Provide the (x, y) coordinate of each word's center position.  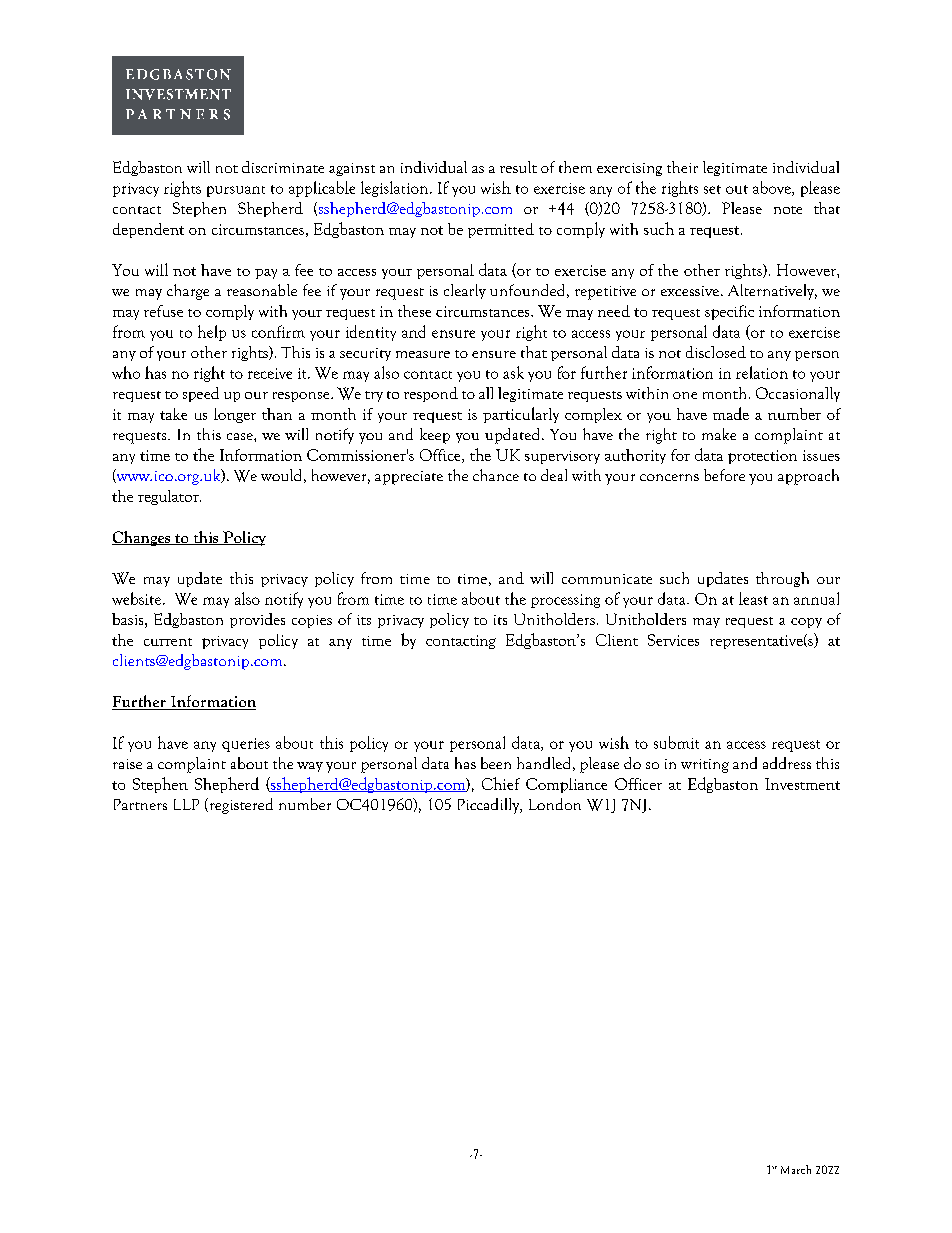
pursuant (236, 191)
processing (565, 601)
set (712, 189)
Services (673, 640)
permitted (501, 230)
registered (240, 806)
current (168, 642)
